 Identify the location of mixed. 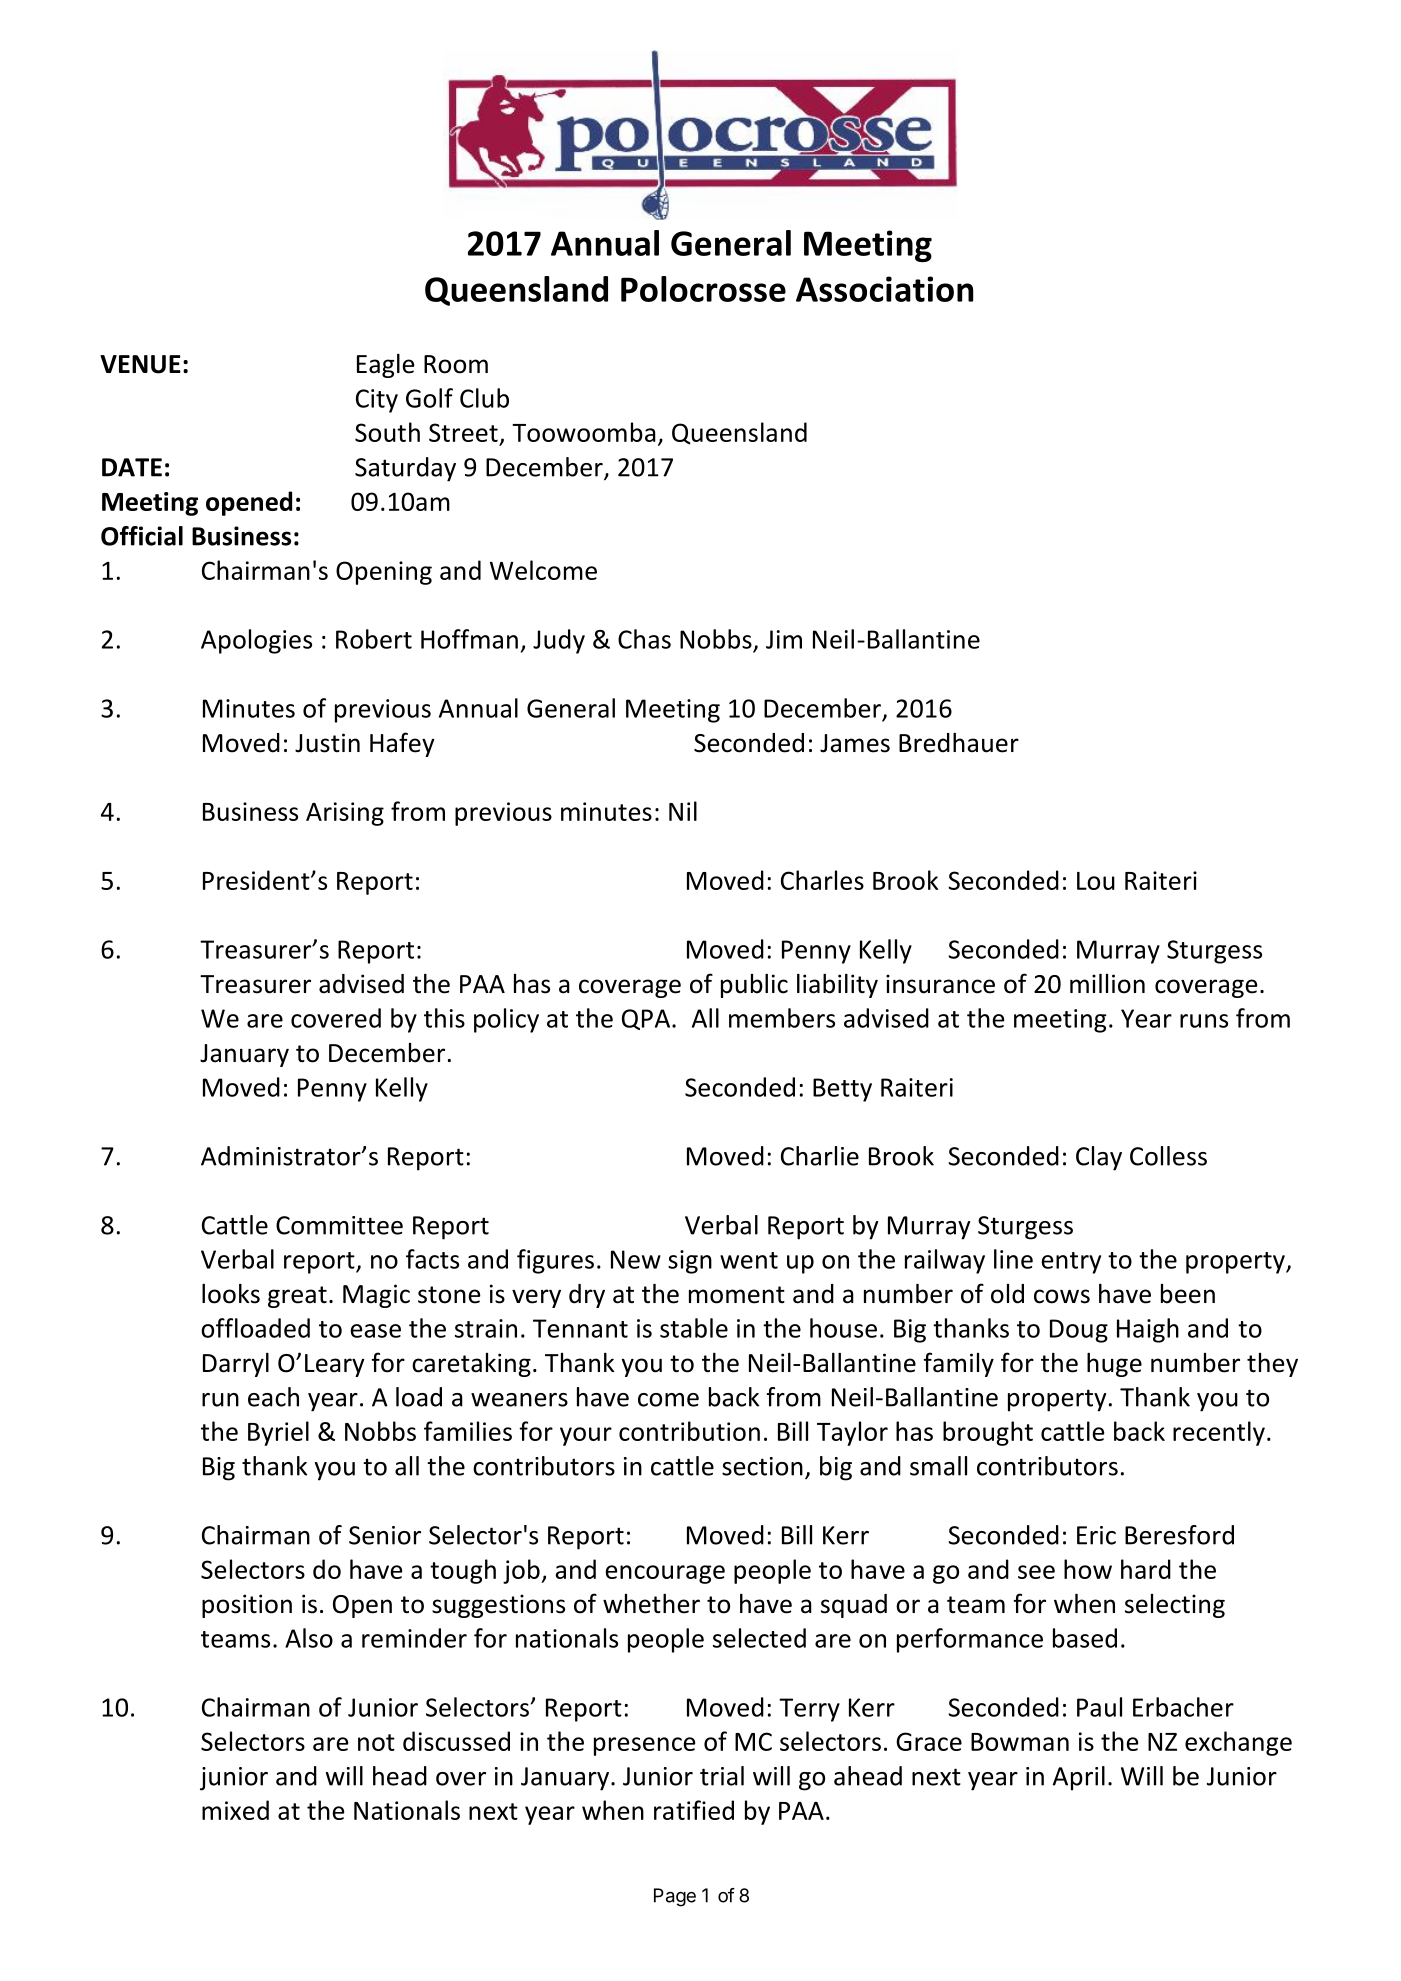
(235, 1810).
